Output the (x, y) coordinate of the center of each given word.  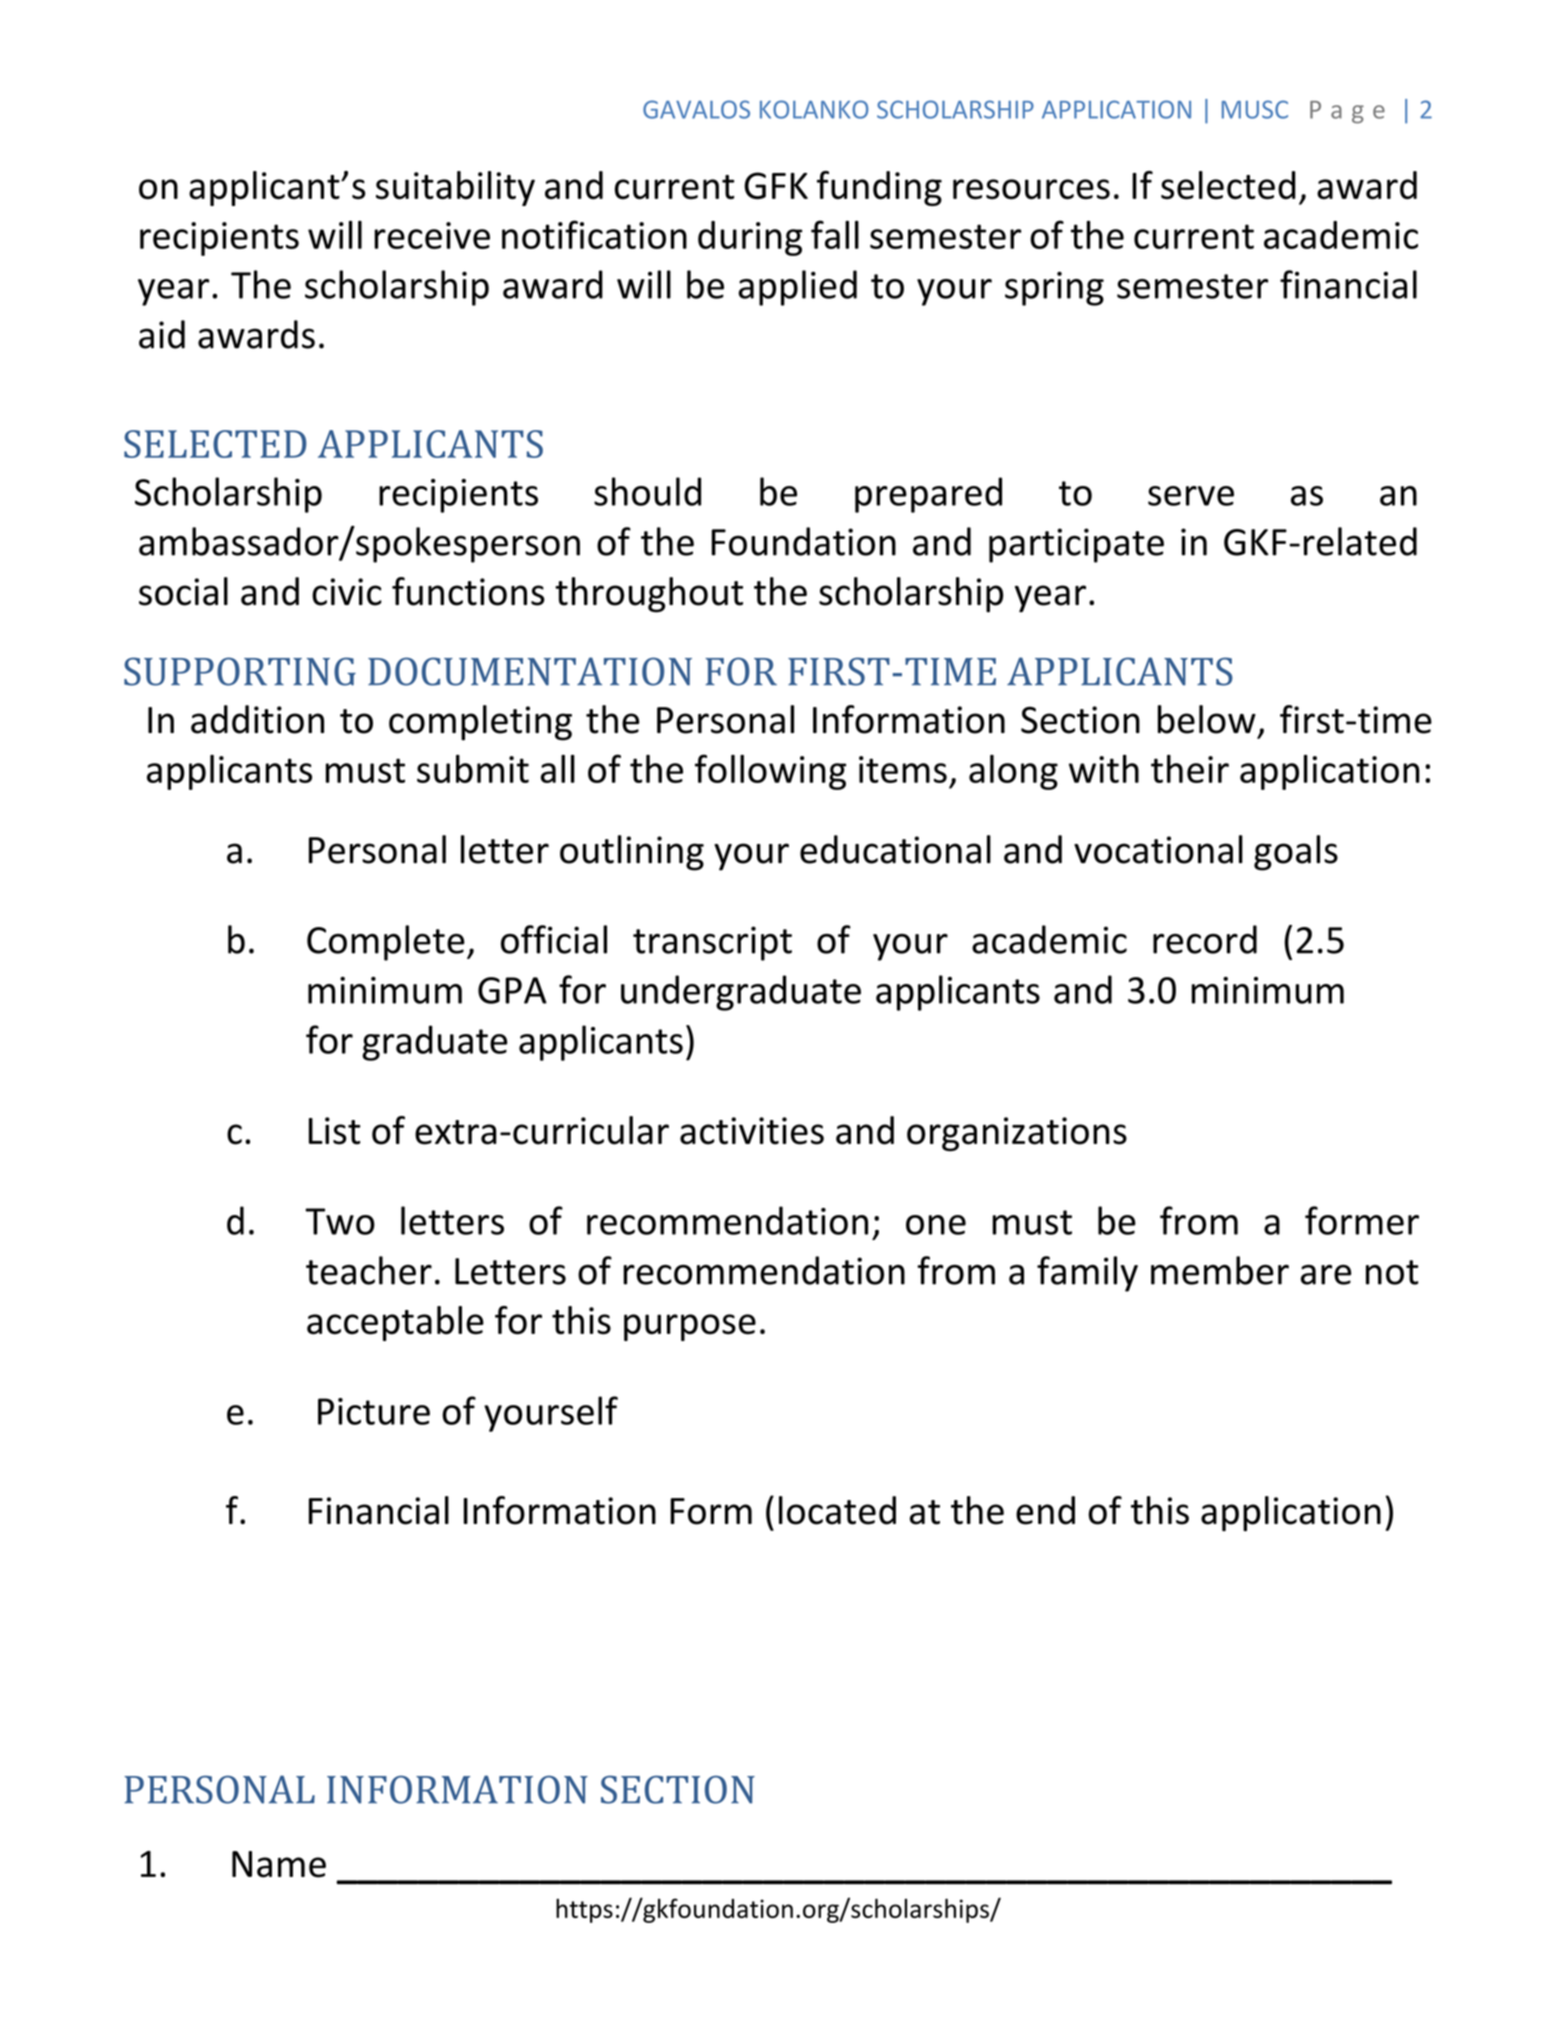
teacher (369, 1270)
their (1190, 769)
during (750, 238)
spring (1054, 288)
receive (432, 235)
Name (279, 1864)
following (770, 772)
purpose (690, 1327)
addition (257, 719)
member (1220, 1270)
